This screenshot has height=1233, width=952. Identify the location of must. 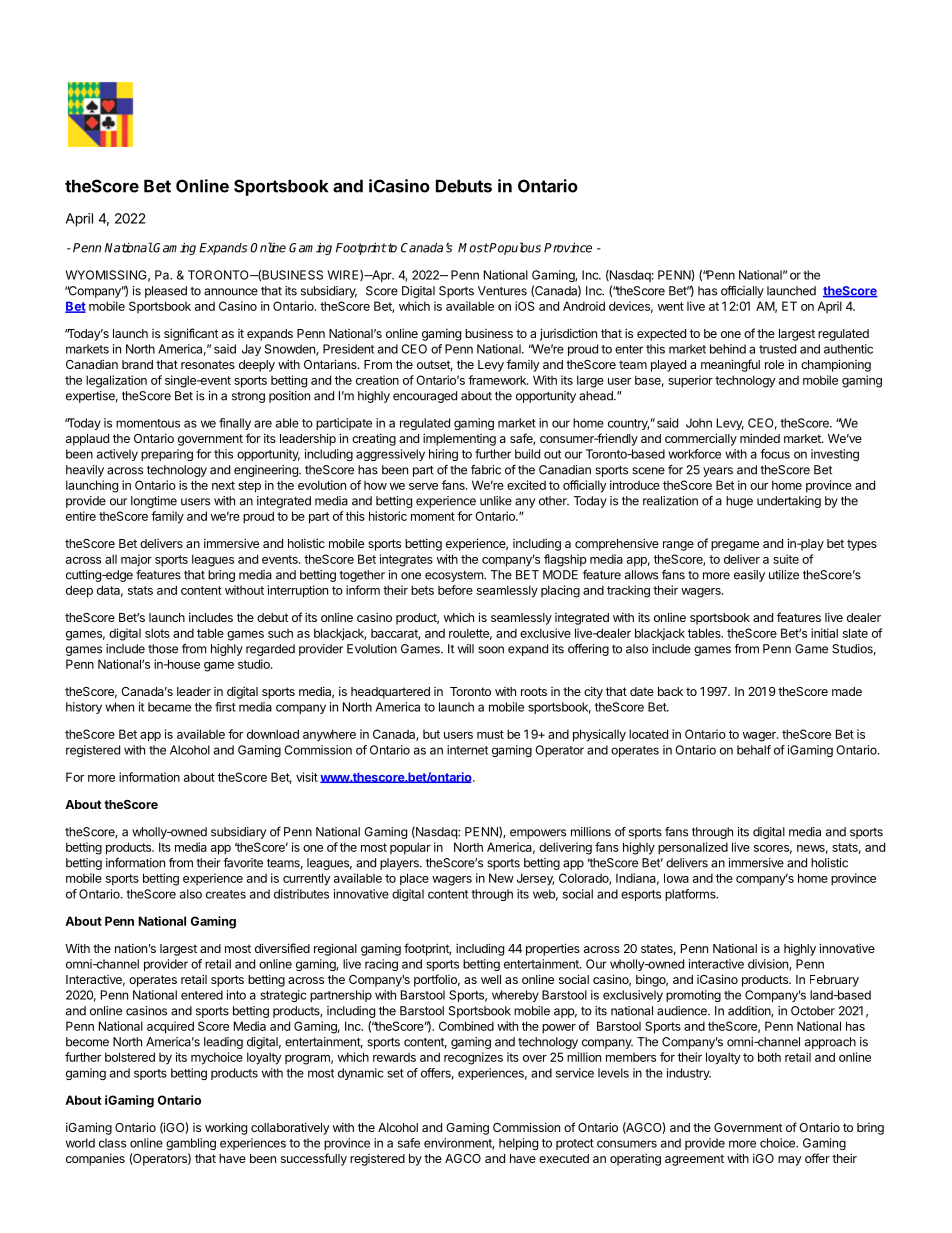
(490, 734).
